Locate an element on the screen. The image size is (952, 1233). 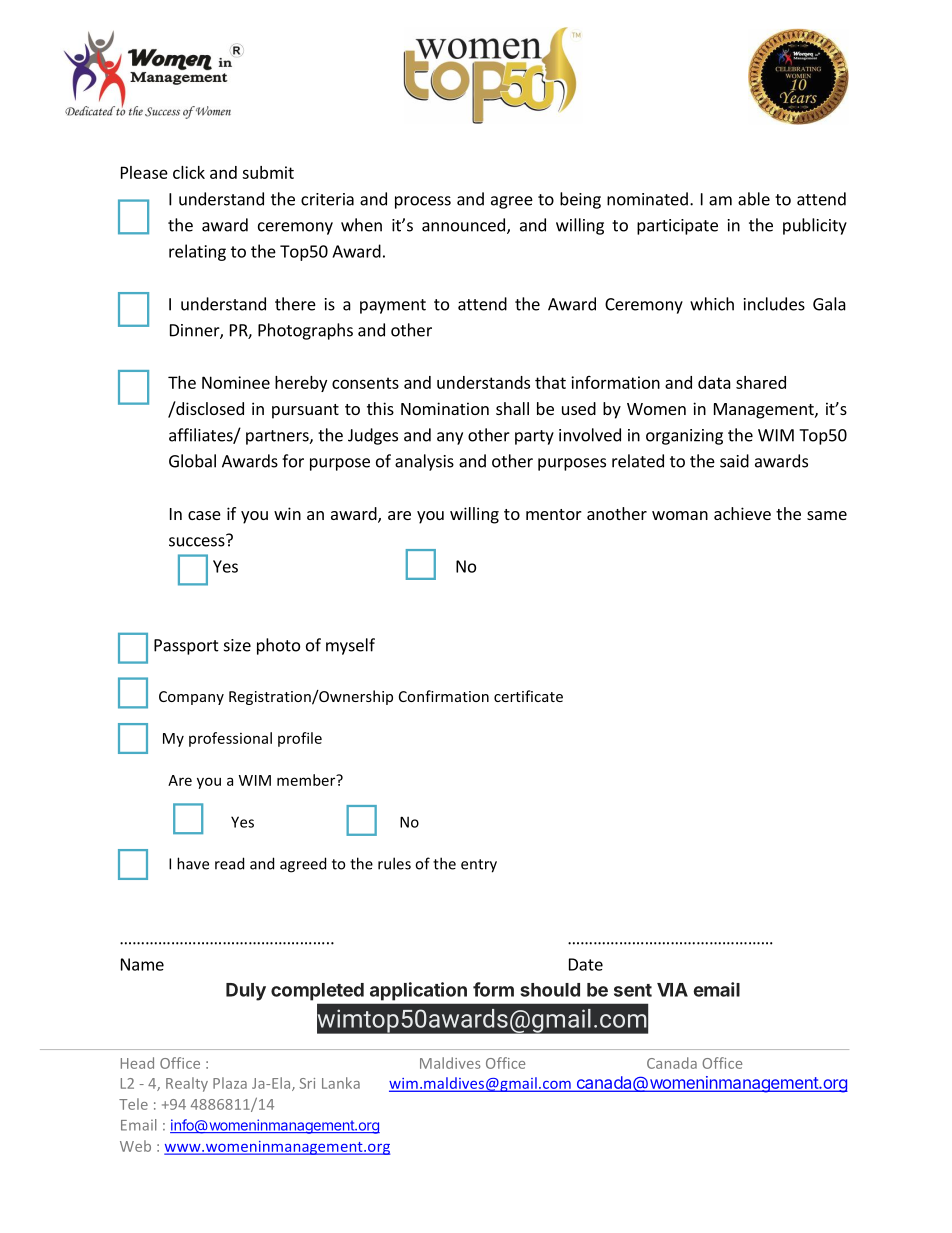
able is located at coordinates (754, 199).
